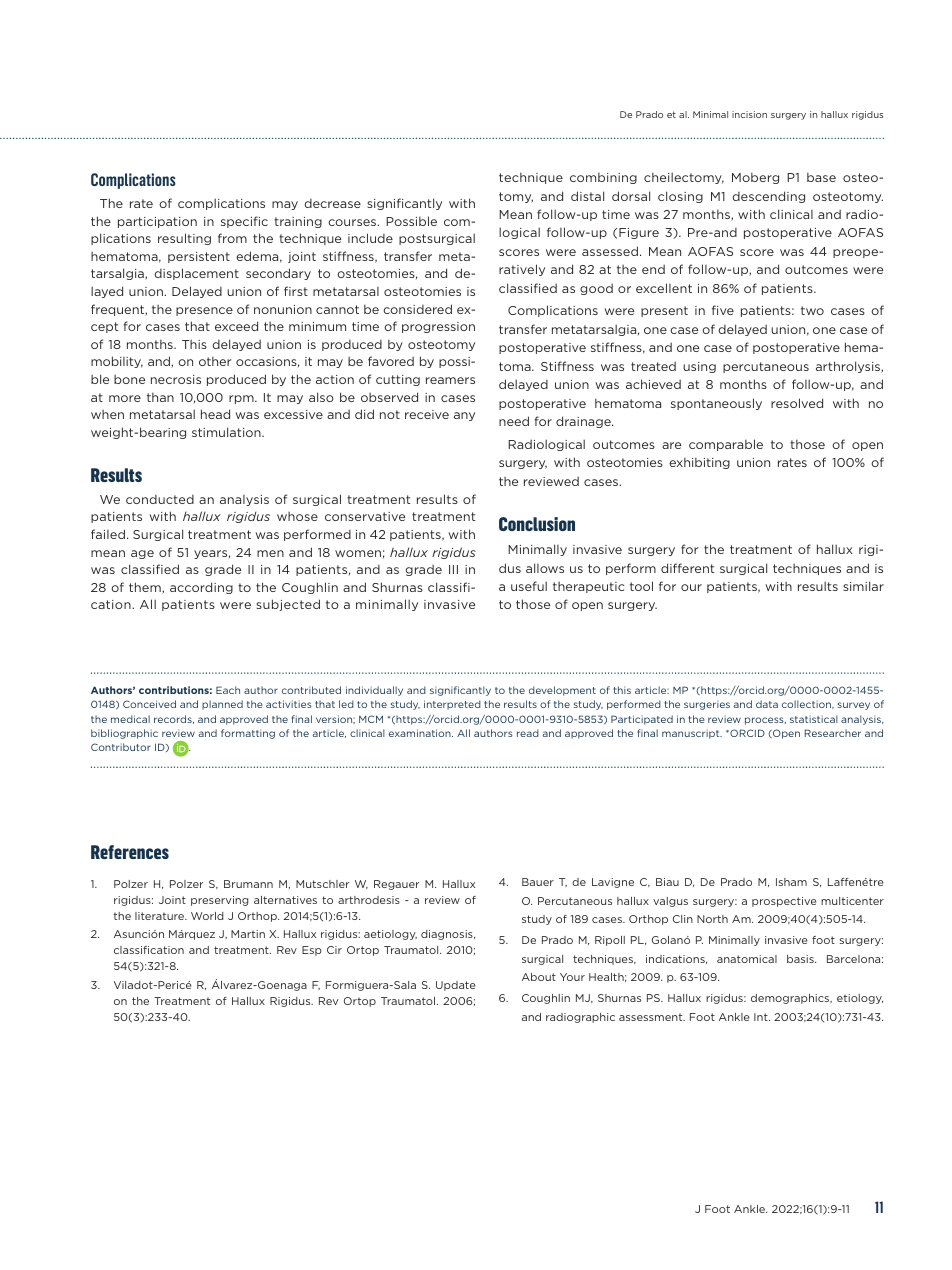 This screenshot has height=1270, width=952. I want to click on using, so click(699, 367).
